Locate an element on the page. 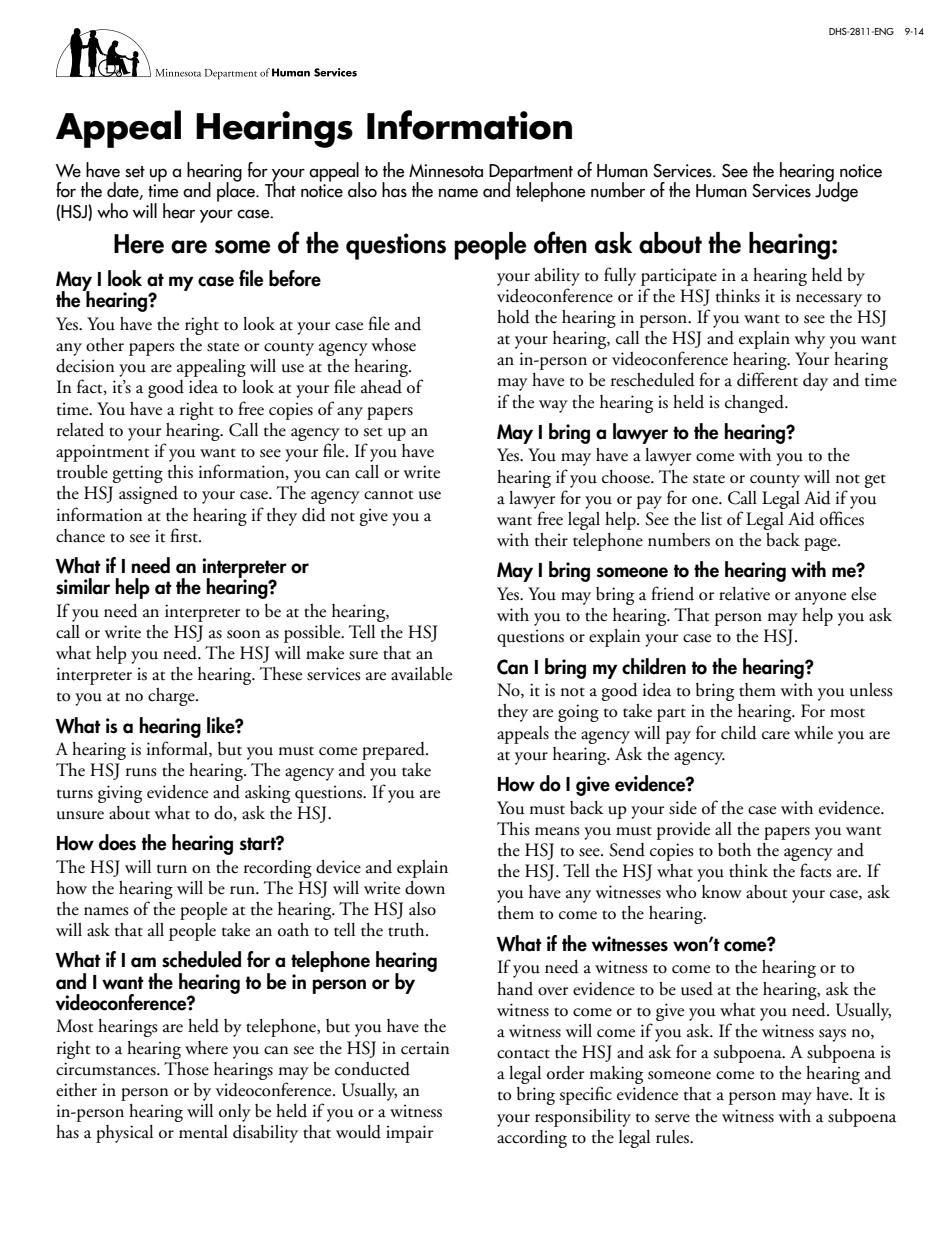 This image has width=952, height=1233. assigned is located at coordinates (148, 495).
